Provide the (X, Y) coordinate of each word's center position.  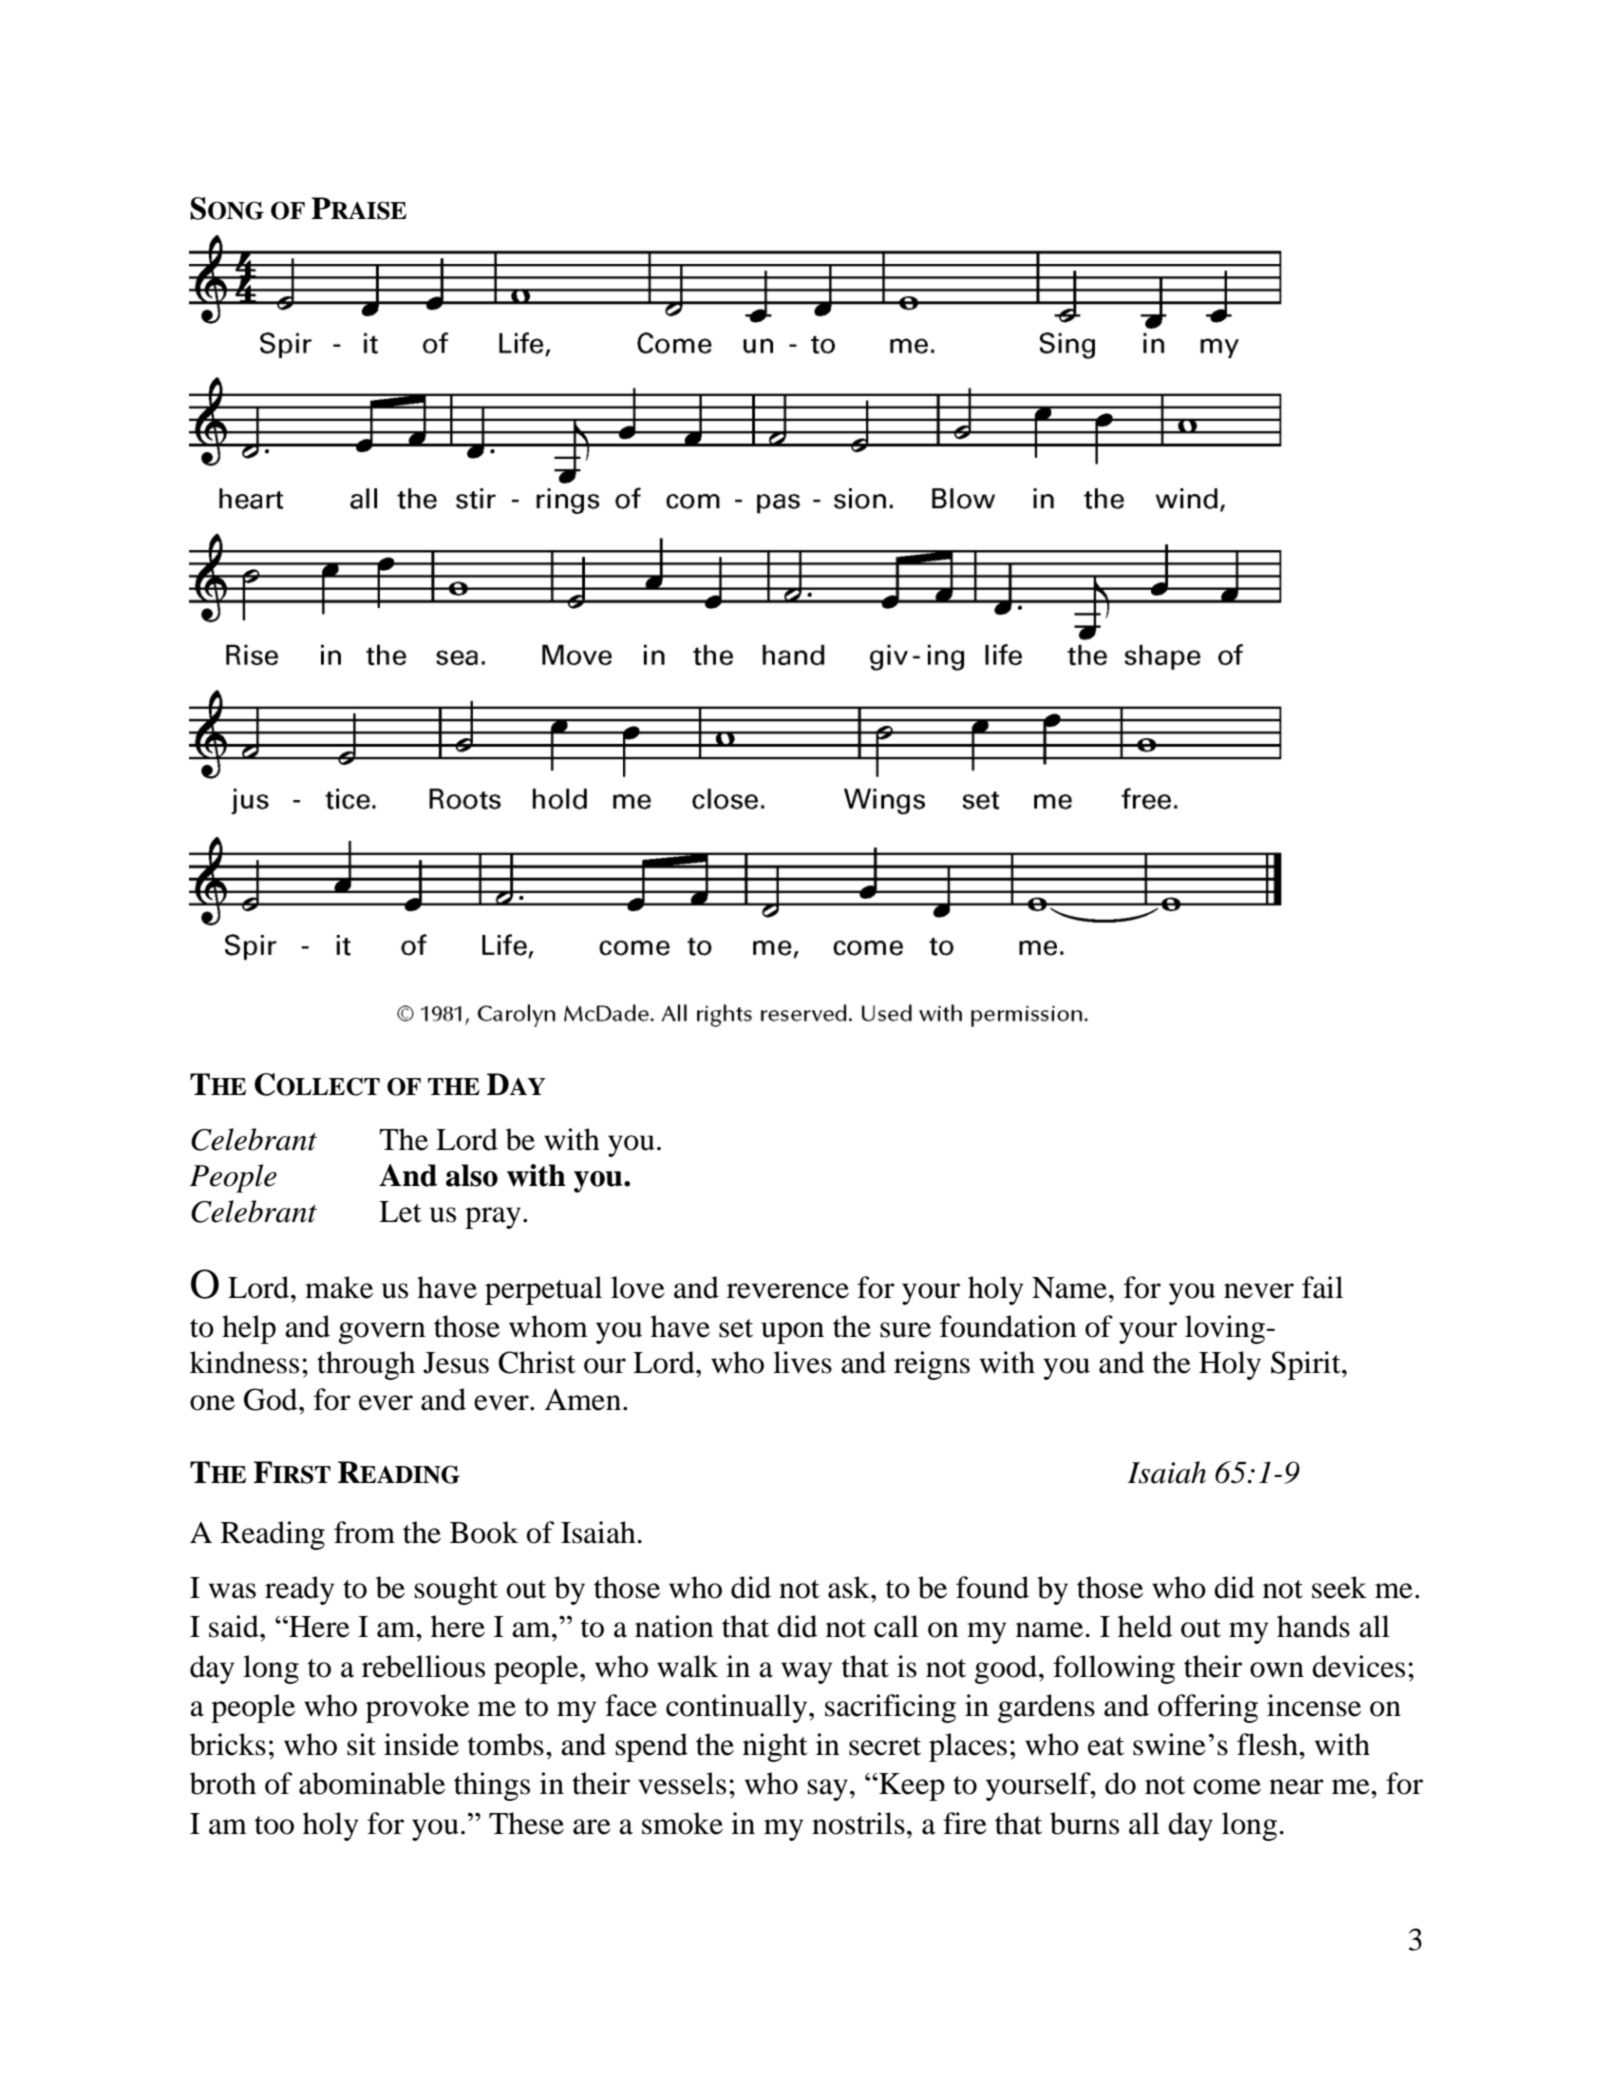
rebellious (423, 1666)
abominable (372, 1783)
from (364, 1532)
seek (1339, 1587)
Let (400, 1212)
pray (493, 1218)
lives (802, 1362)
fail (1322, 1287)
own (1277, 1670)
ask (850, 1587)
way (806, 1673)
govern (382, 1333)
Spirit (1307, 1365)
